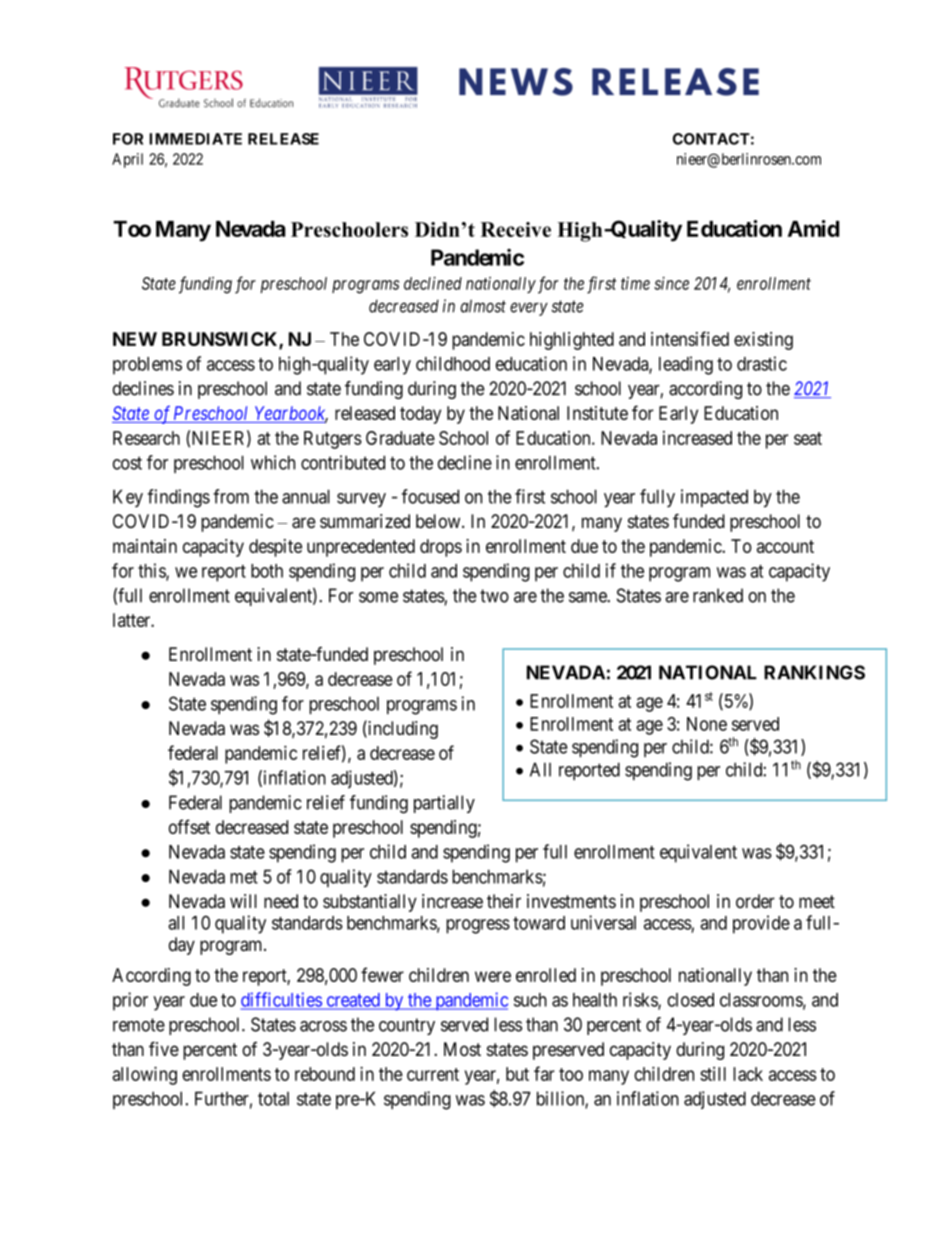 The width and height of the screenshot is (952, 1233). Describe the element at coordinates (433, 1074) in the screenshot. I see `current` at that location.
